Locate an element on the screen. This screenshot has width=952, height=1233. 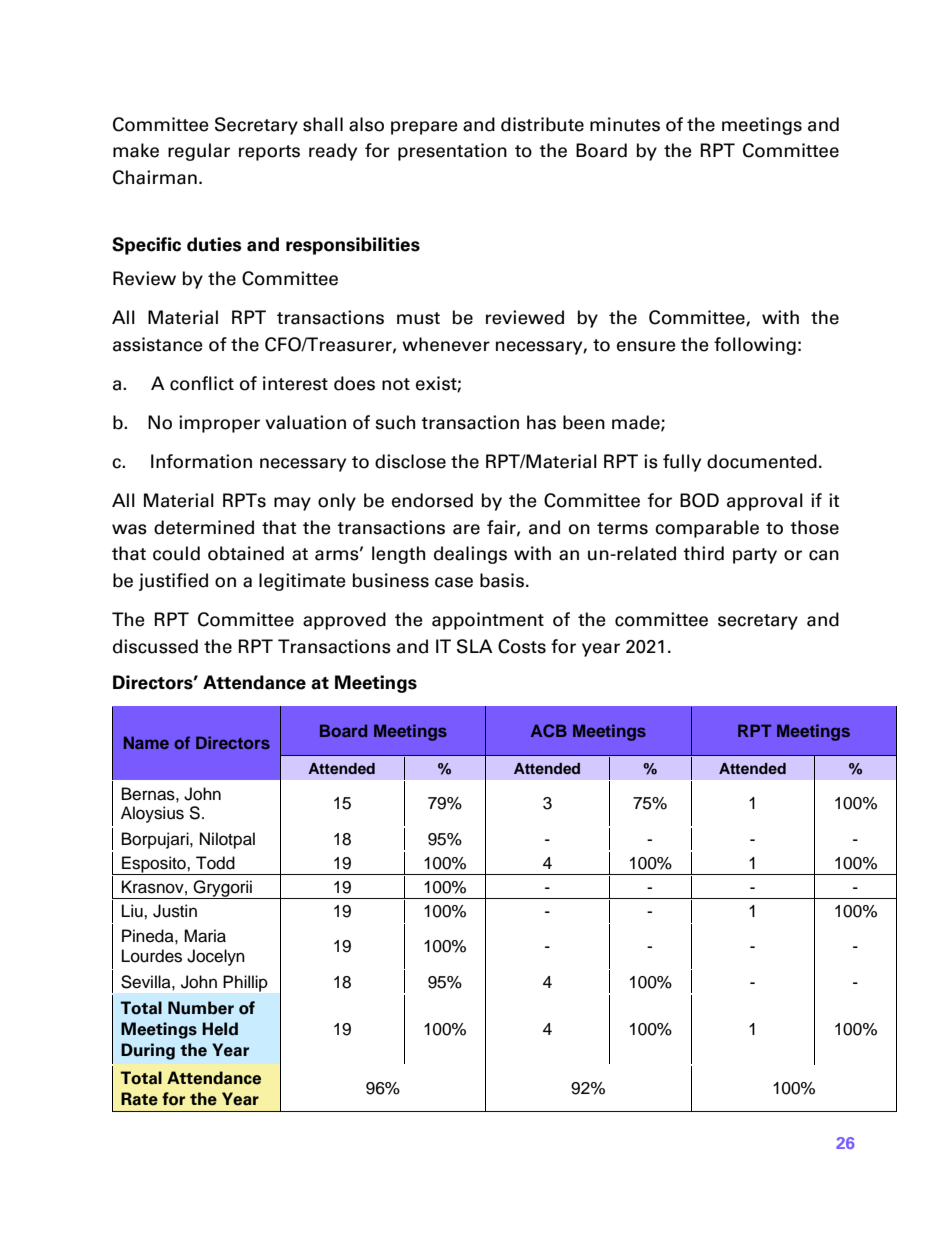
Held is located at coordinates (220, 1029).
